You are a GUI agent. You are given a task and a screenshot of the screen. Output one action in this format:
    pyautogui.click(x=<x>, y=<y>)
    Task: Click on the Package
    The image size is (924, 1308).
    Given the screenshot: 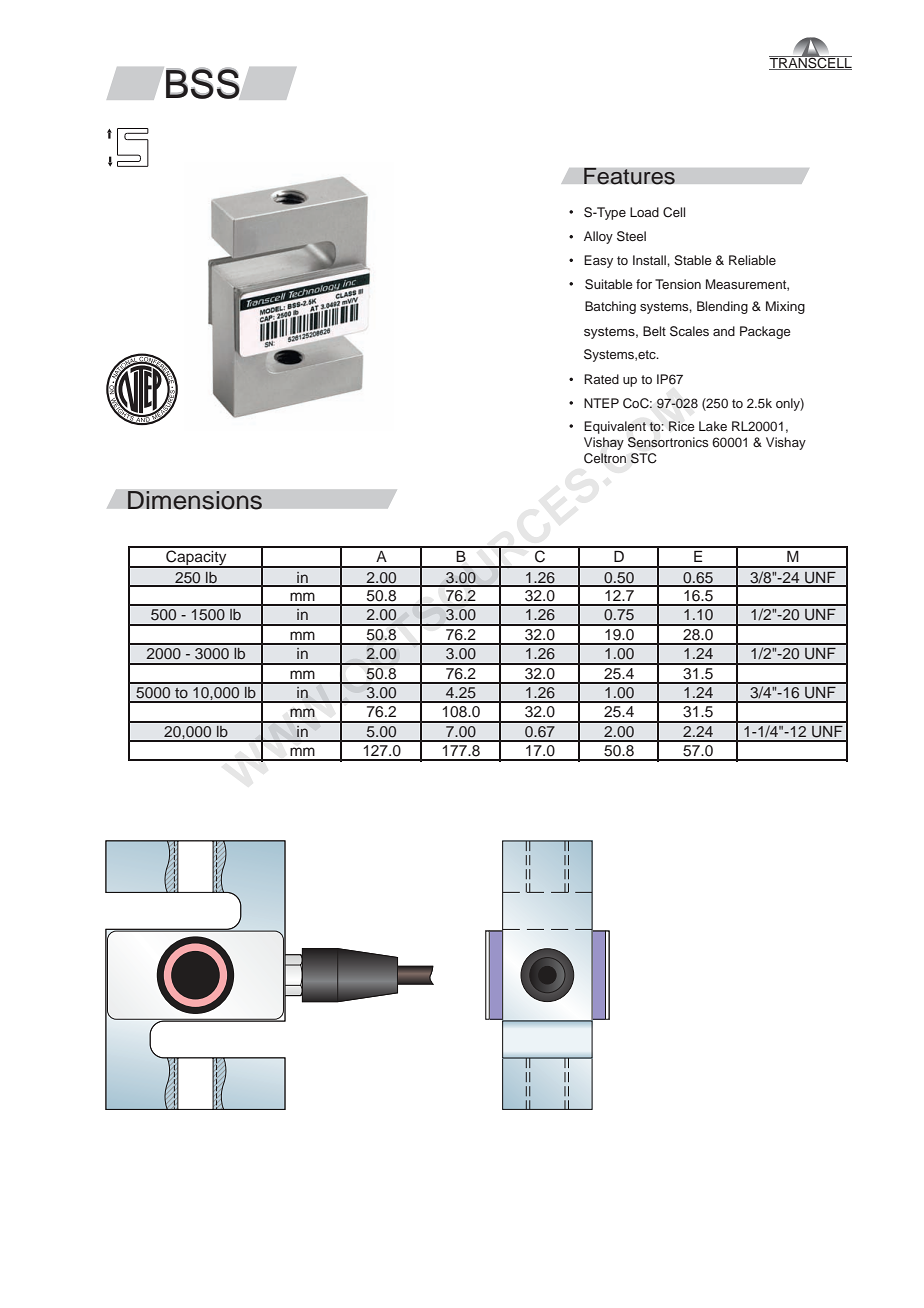 What is the action you would take?
    pyautogui.click(x=765, y=332)
